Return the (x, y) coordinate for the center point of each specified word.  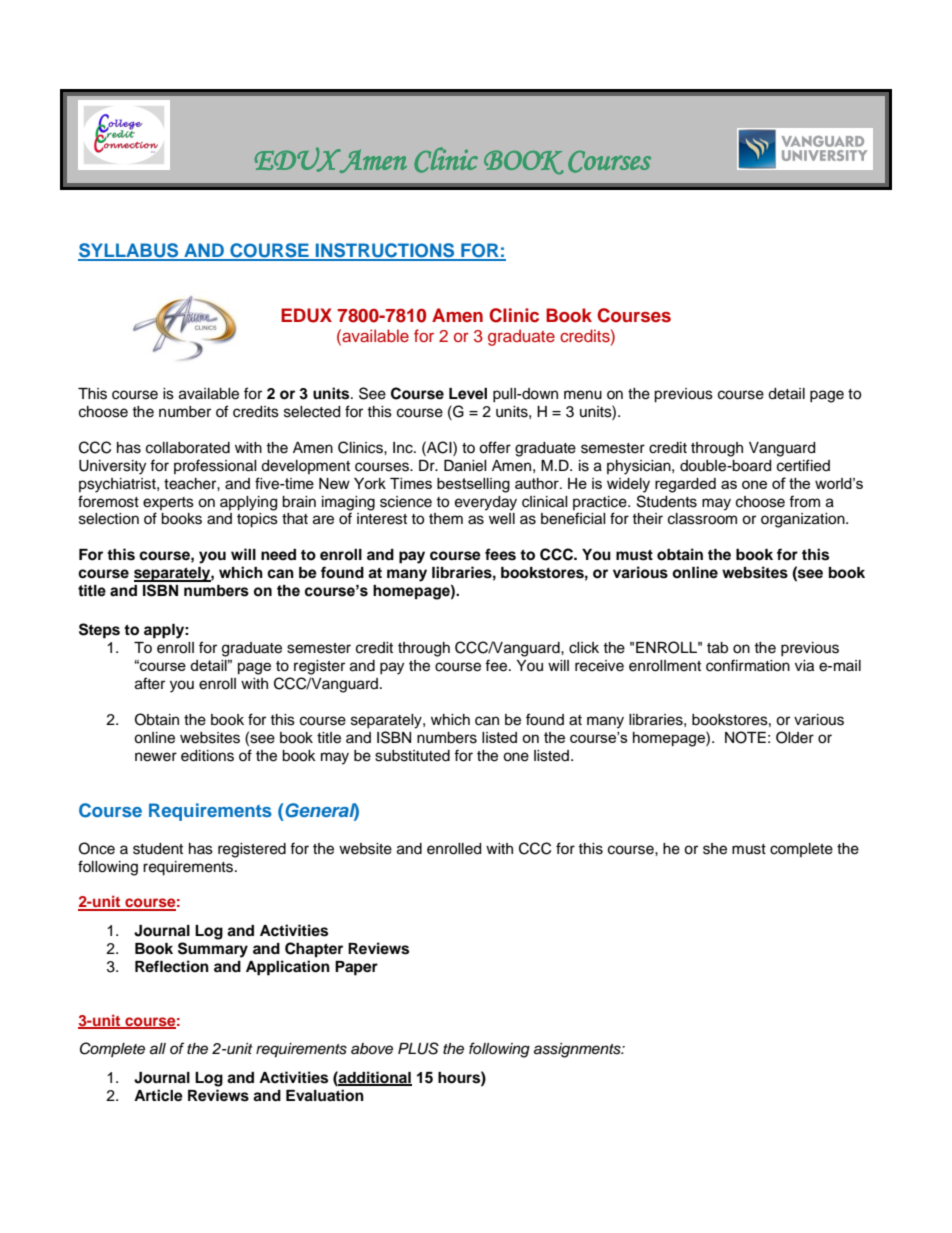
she (715, 849)
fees (500, 554)
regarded (685, 485)
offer (495, 447)
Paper (356, 968)
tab (717, 648)
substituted (412, 756)
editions (207, 756)
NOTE (745, 737)
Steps (99, 631)
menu (583, 395)
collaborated (188, 448)
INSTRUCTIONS (385, 251)
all (158, 1049)
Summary (213, 950)
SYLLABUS (129, 251)
